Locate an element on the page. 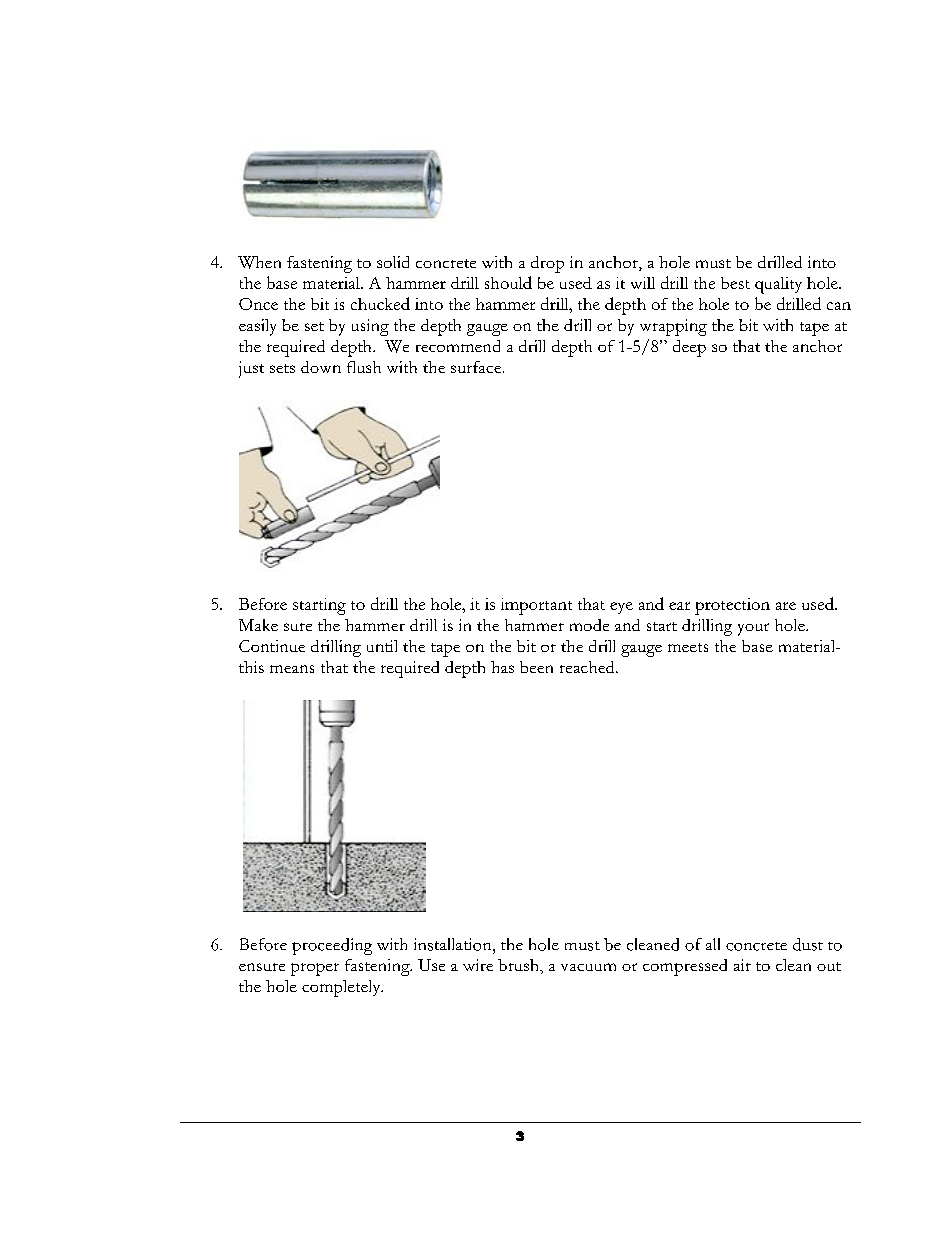  your is located at coordinates (753, 629).
